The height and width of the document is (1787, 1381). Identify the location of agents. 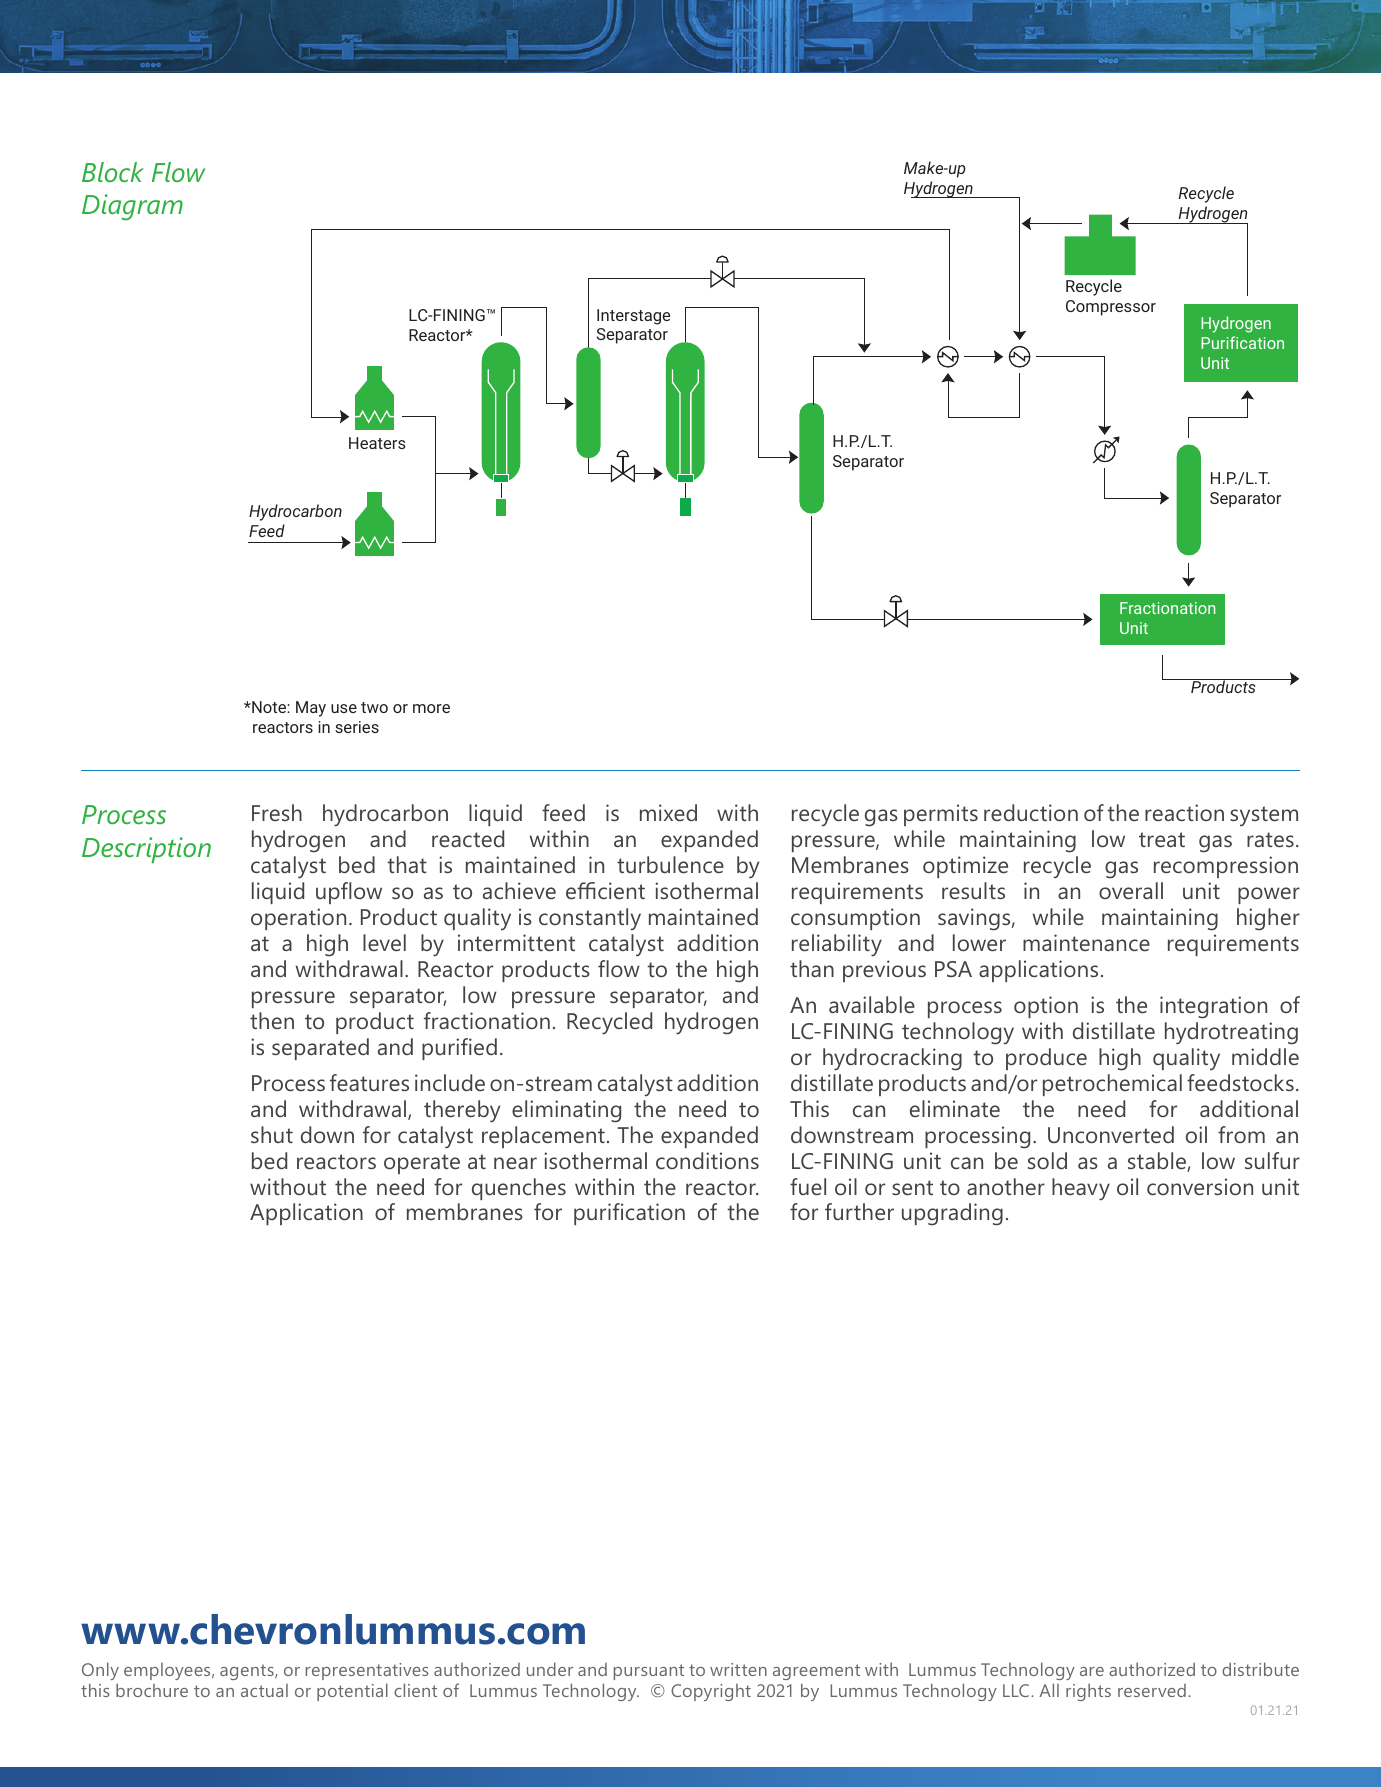
(248, 1672).
